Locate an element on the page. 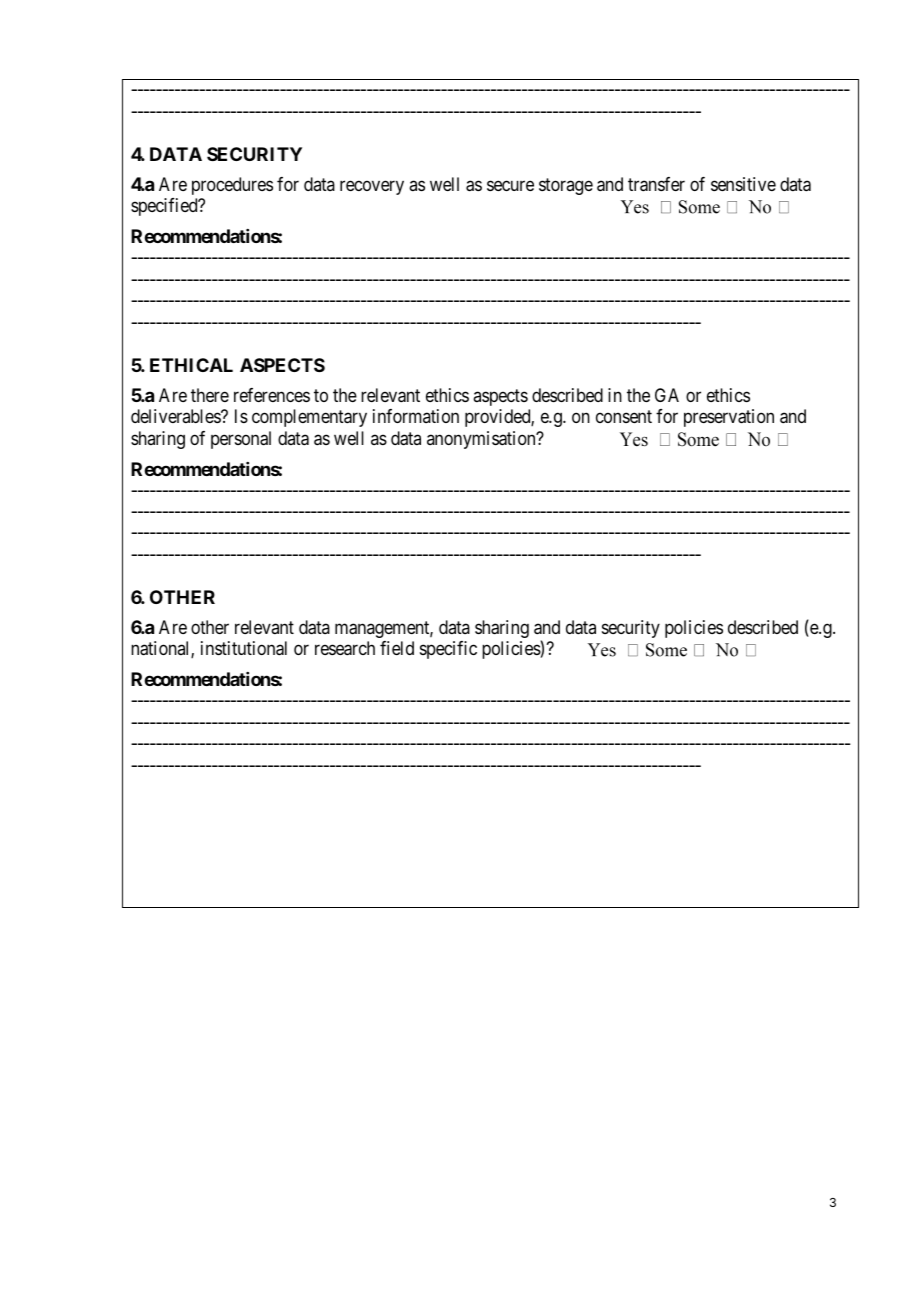 The image size is (924, 1308). consent is located at coordinates (624, 417).
